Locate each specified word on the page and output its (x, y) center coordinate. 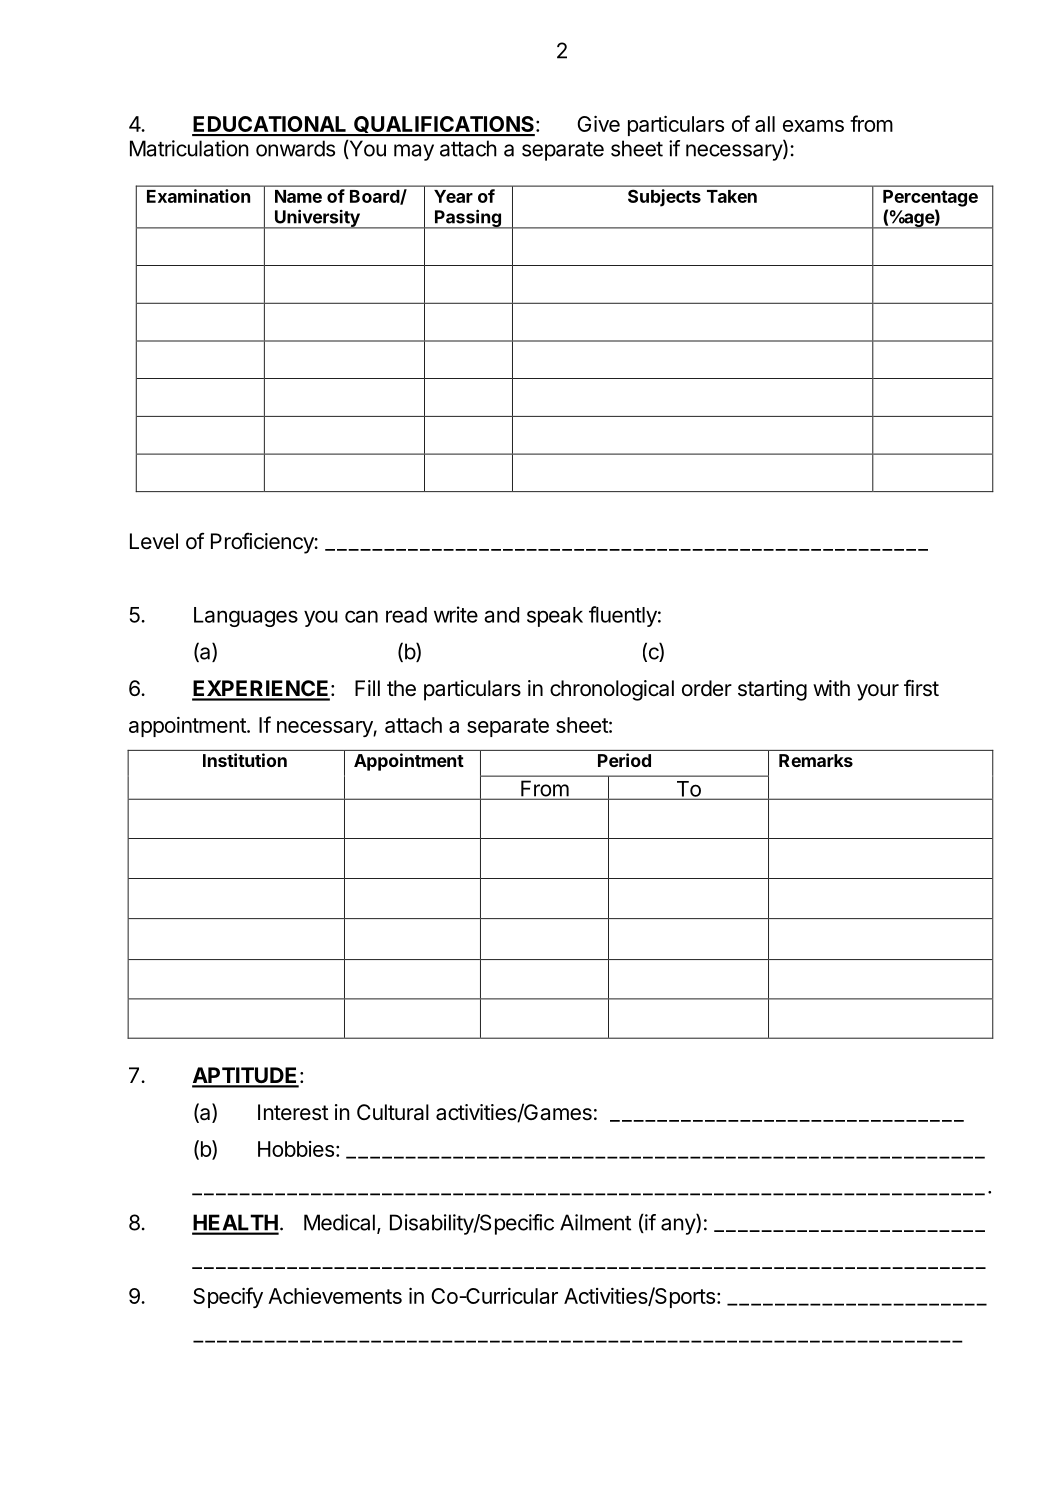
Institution (245, 760)
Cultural (393, 1112)
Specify (228, 1297)
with (831, 688)
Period (624, 760)
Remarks (816, 760)
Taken (732, 196)
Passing (468, 219)
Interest (293, 1112)
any (679, 1226)
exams (813, 126)
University (317, 219)
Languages (246, 617)
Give (598, 123)
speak (555, 617)
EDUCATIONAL (270, 125)
